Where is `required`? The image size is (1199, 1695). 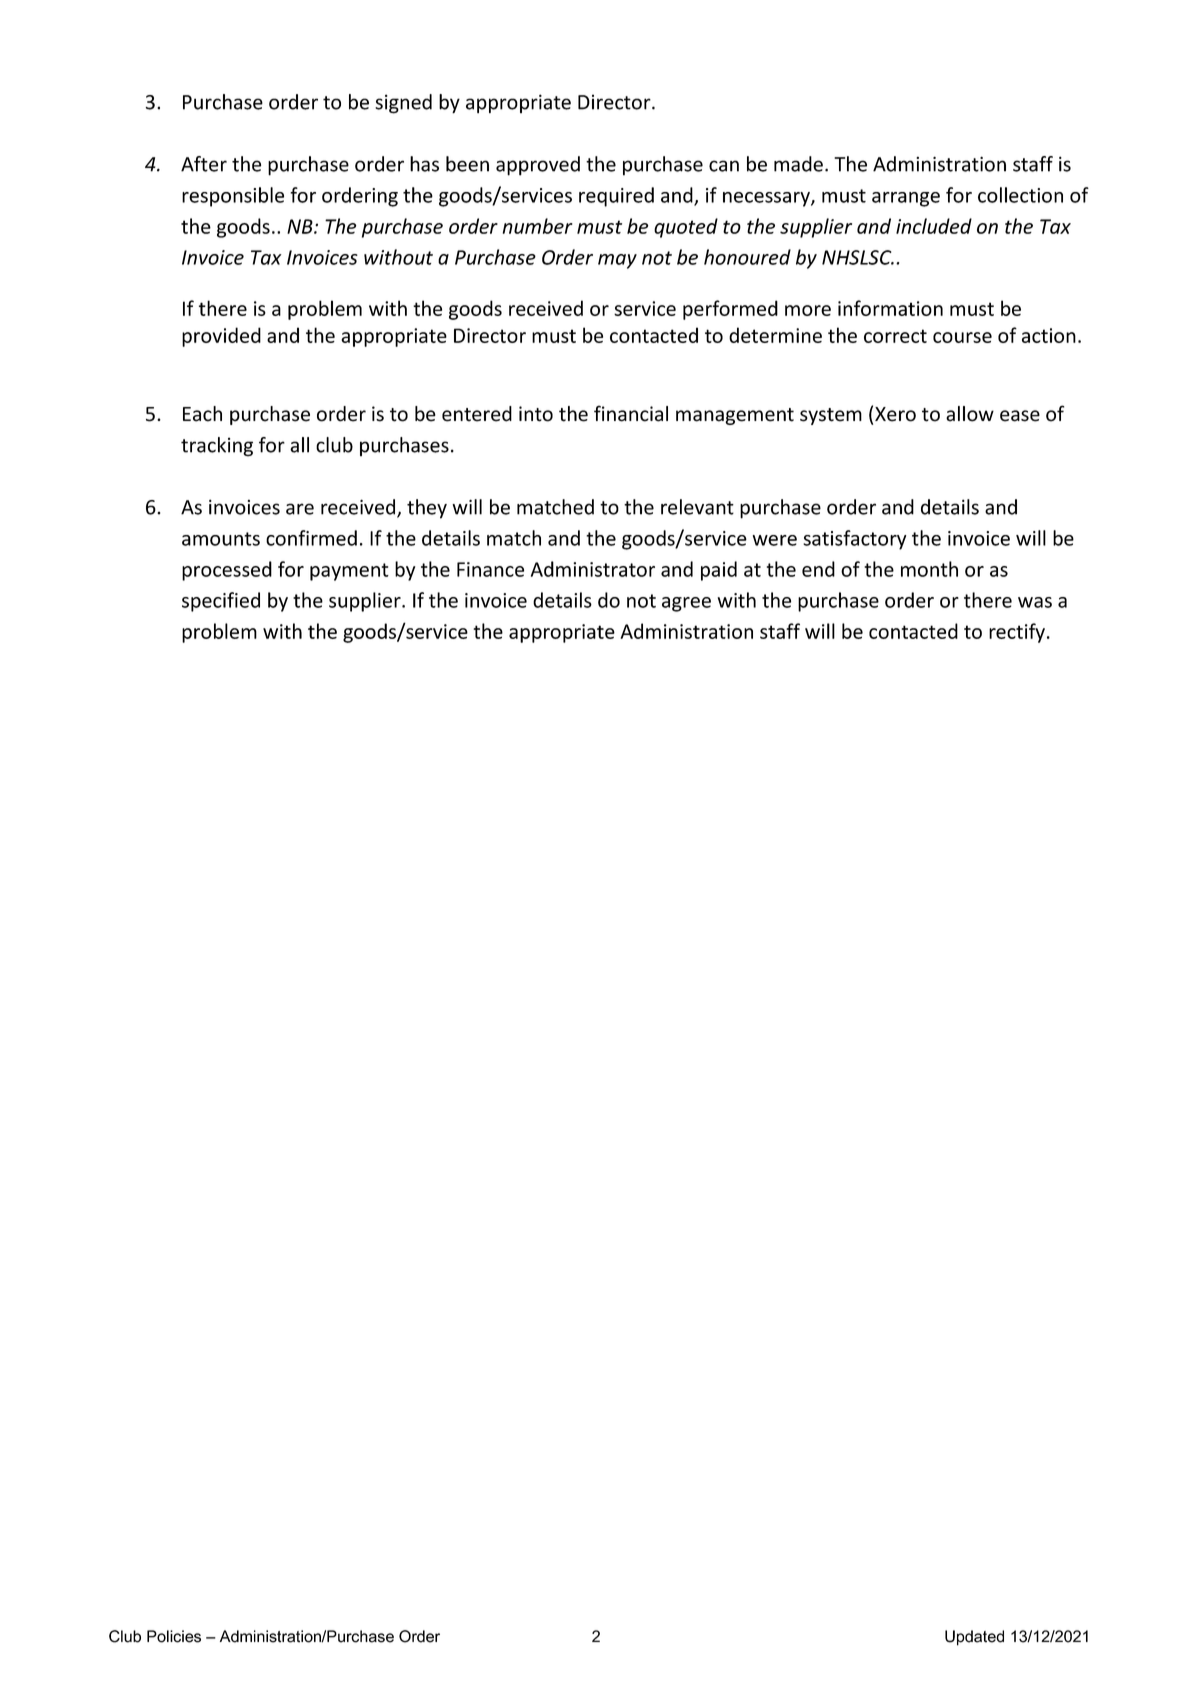
required is located at coordinates (616, 197).
